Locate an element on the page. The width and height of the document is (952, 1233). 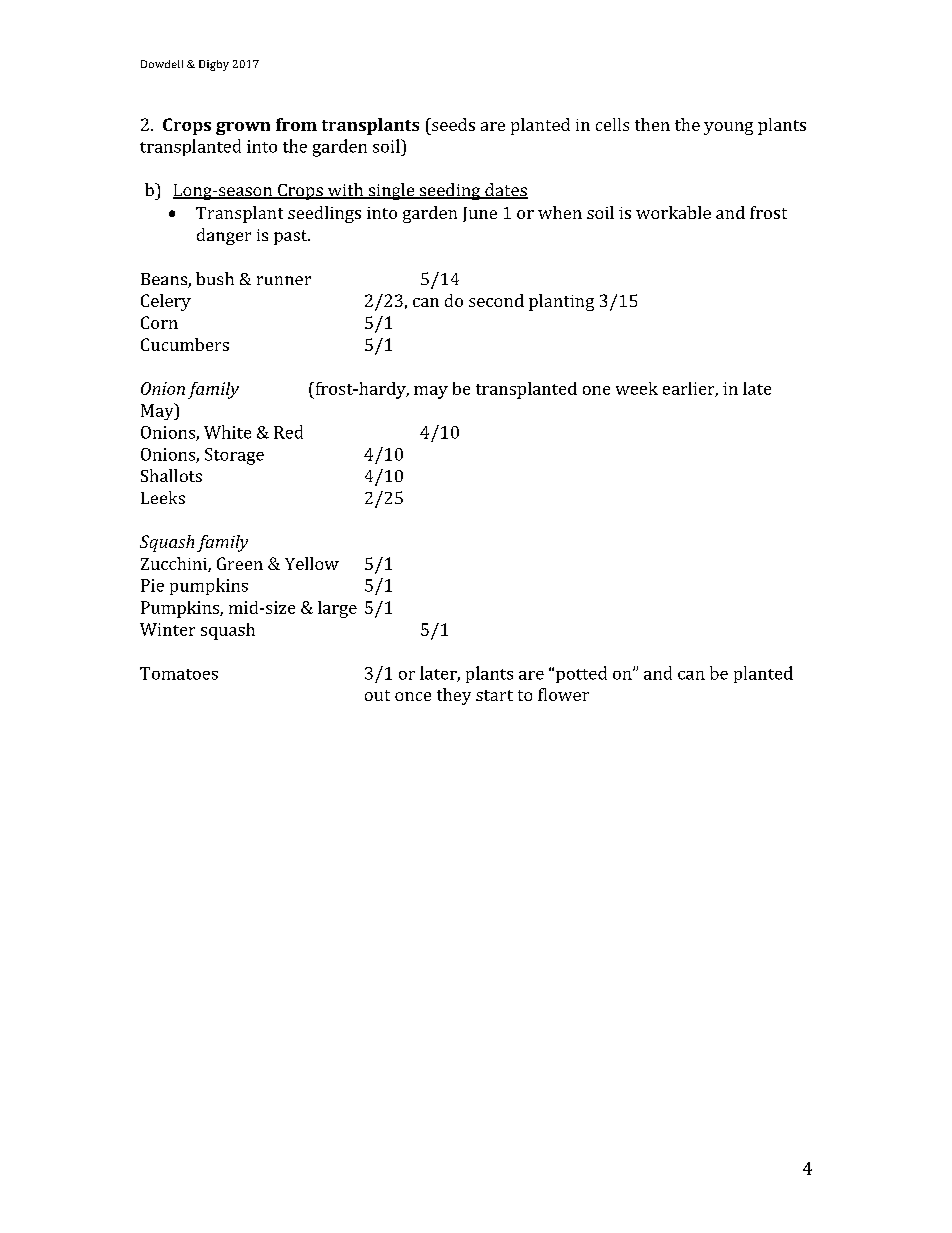
June is located at coordinates (480, 214).
